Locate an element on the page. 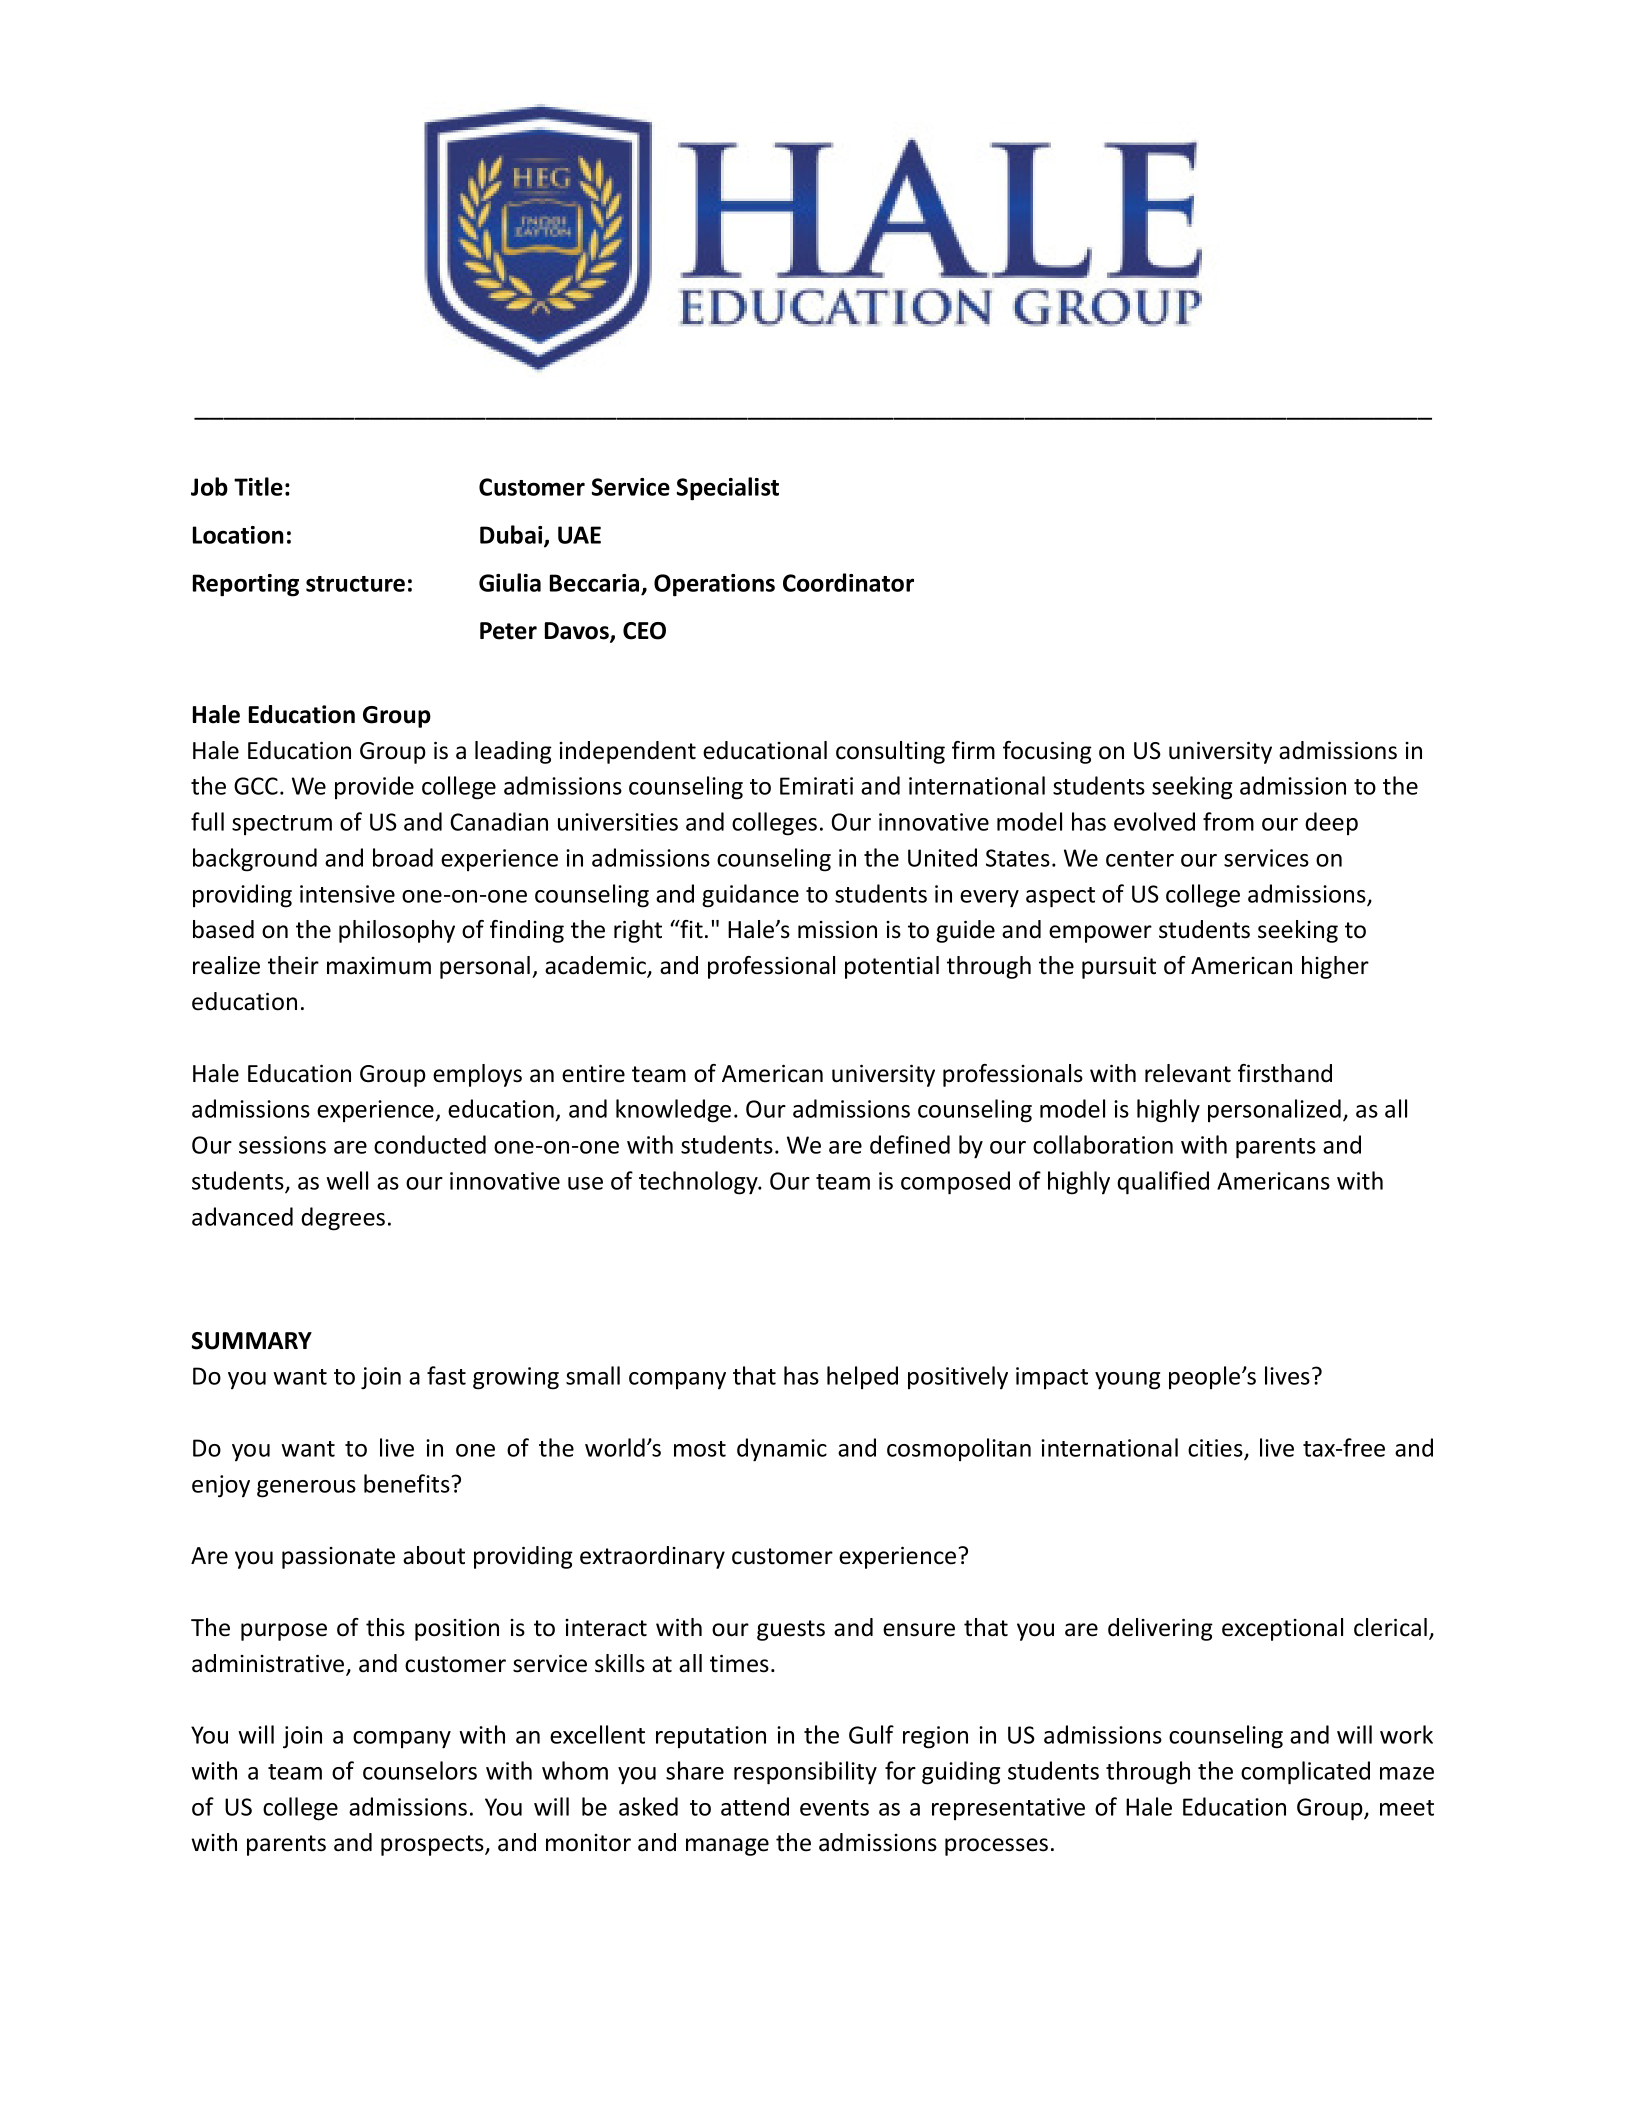 The width and height of the document is (1627, 2105). cities is located at coordinates (1216, 1449).
